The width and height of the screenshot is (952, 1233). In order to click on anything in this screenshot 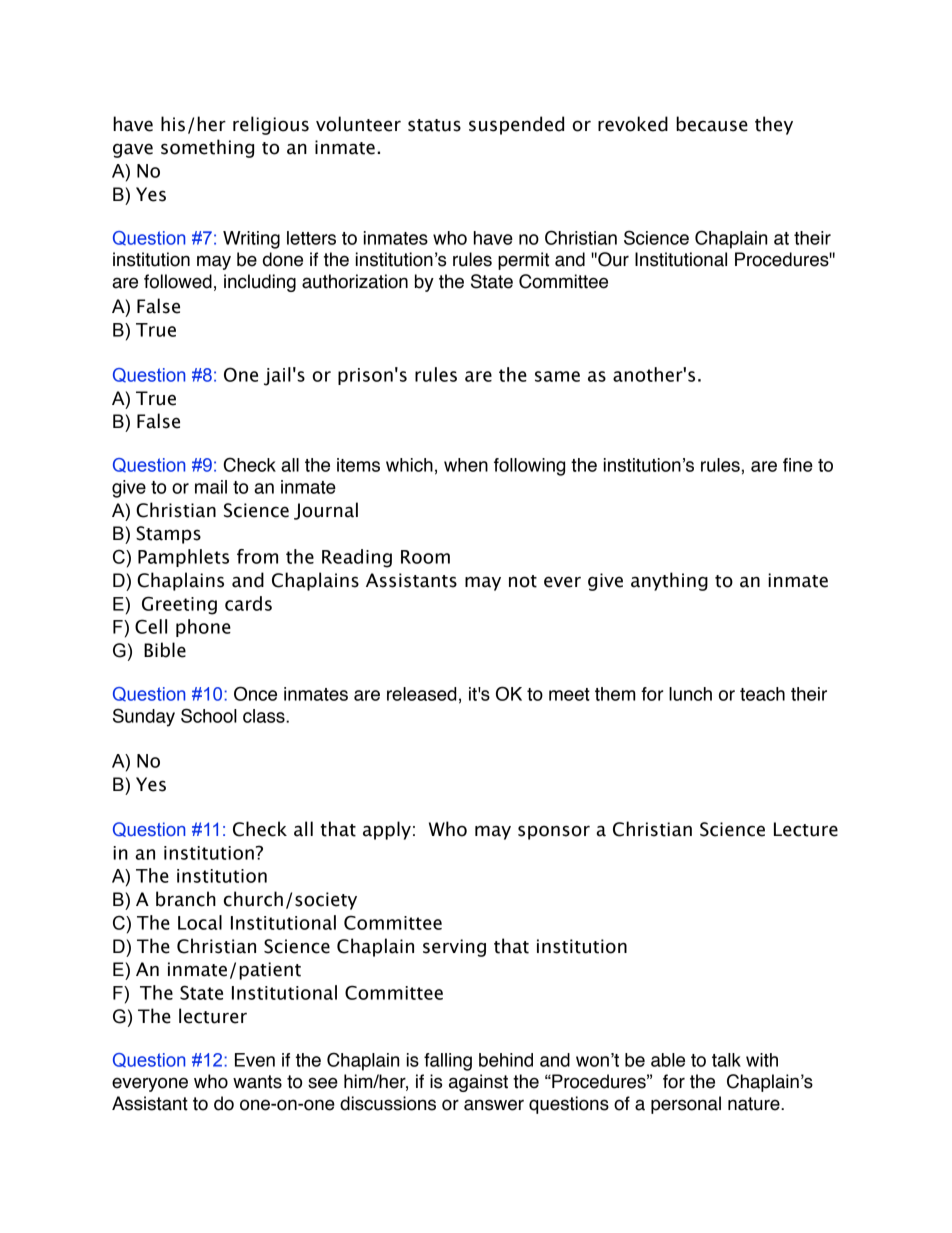, I will do `click(669, 581)`.
